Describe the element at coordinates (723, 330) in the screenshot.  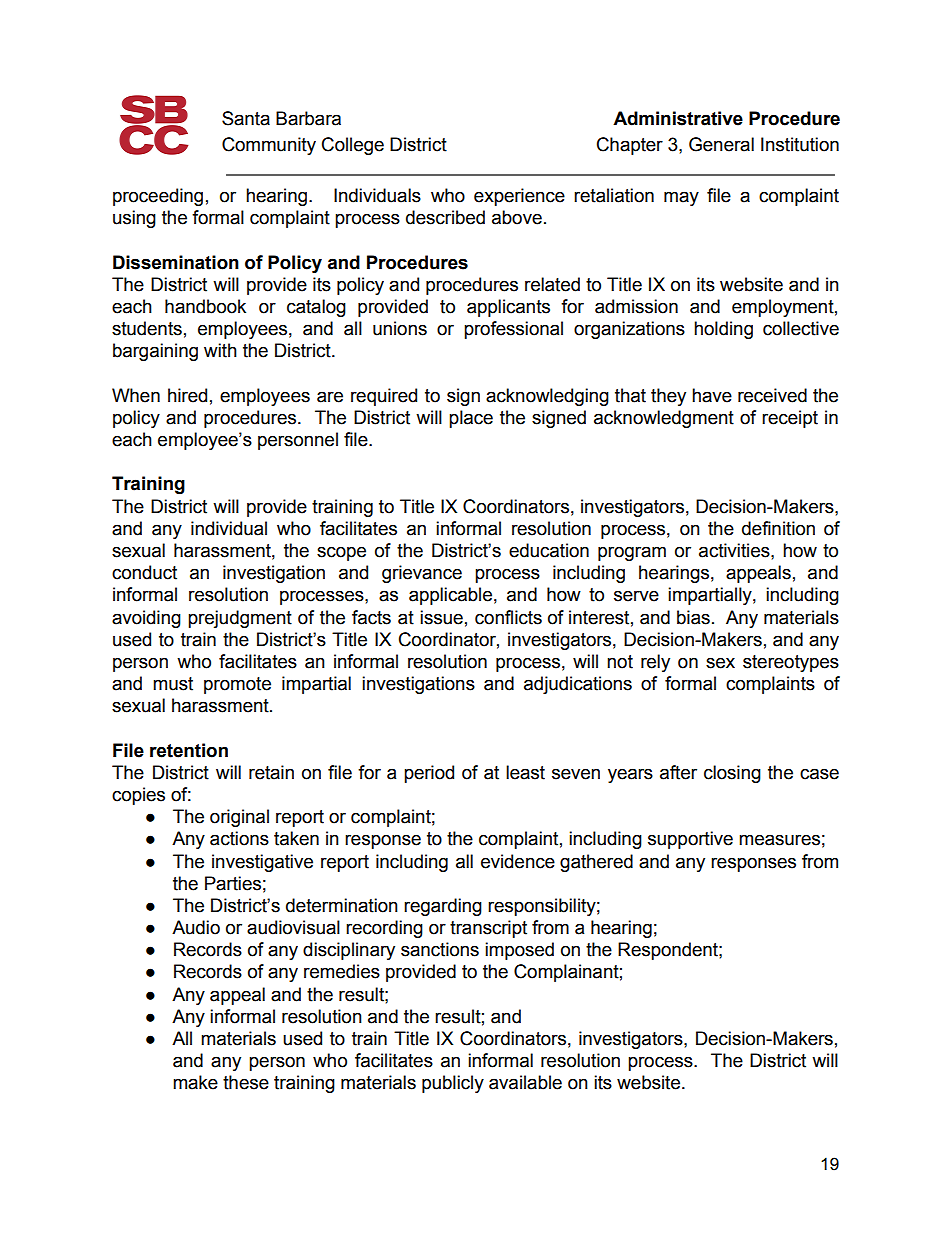
I see `holding` at that location.
